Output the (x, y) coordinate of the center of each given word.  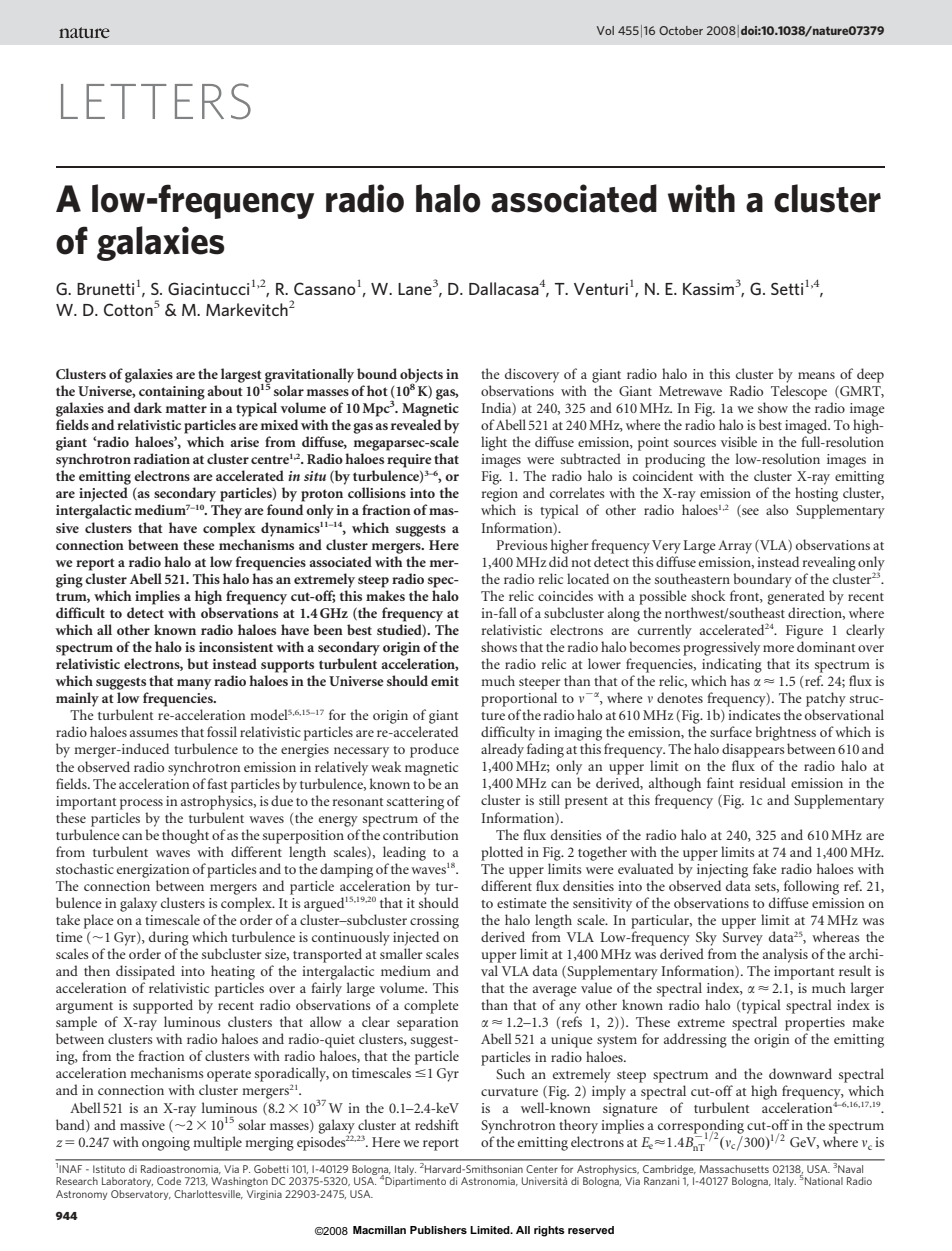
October (681, 30)
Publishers (438, 1230)
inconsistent (236, 647)
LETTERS (156, 101)
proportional (519, 699)
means (816, 375)
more (778, 648)
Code (169, 1181)
